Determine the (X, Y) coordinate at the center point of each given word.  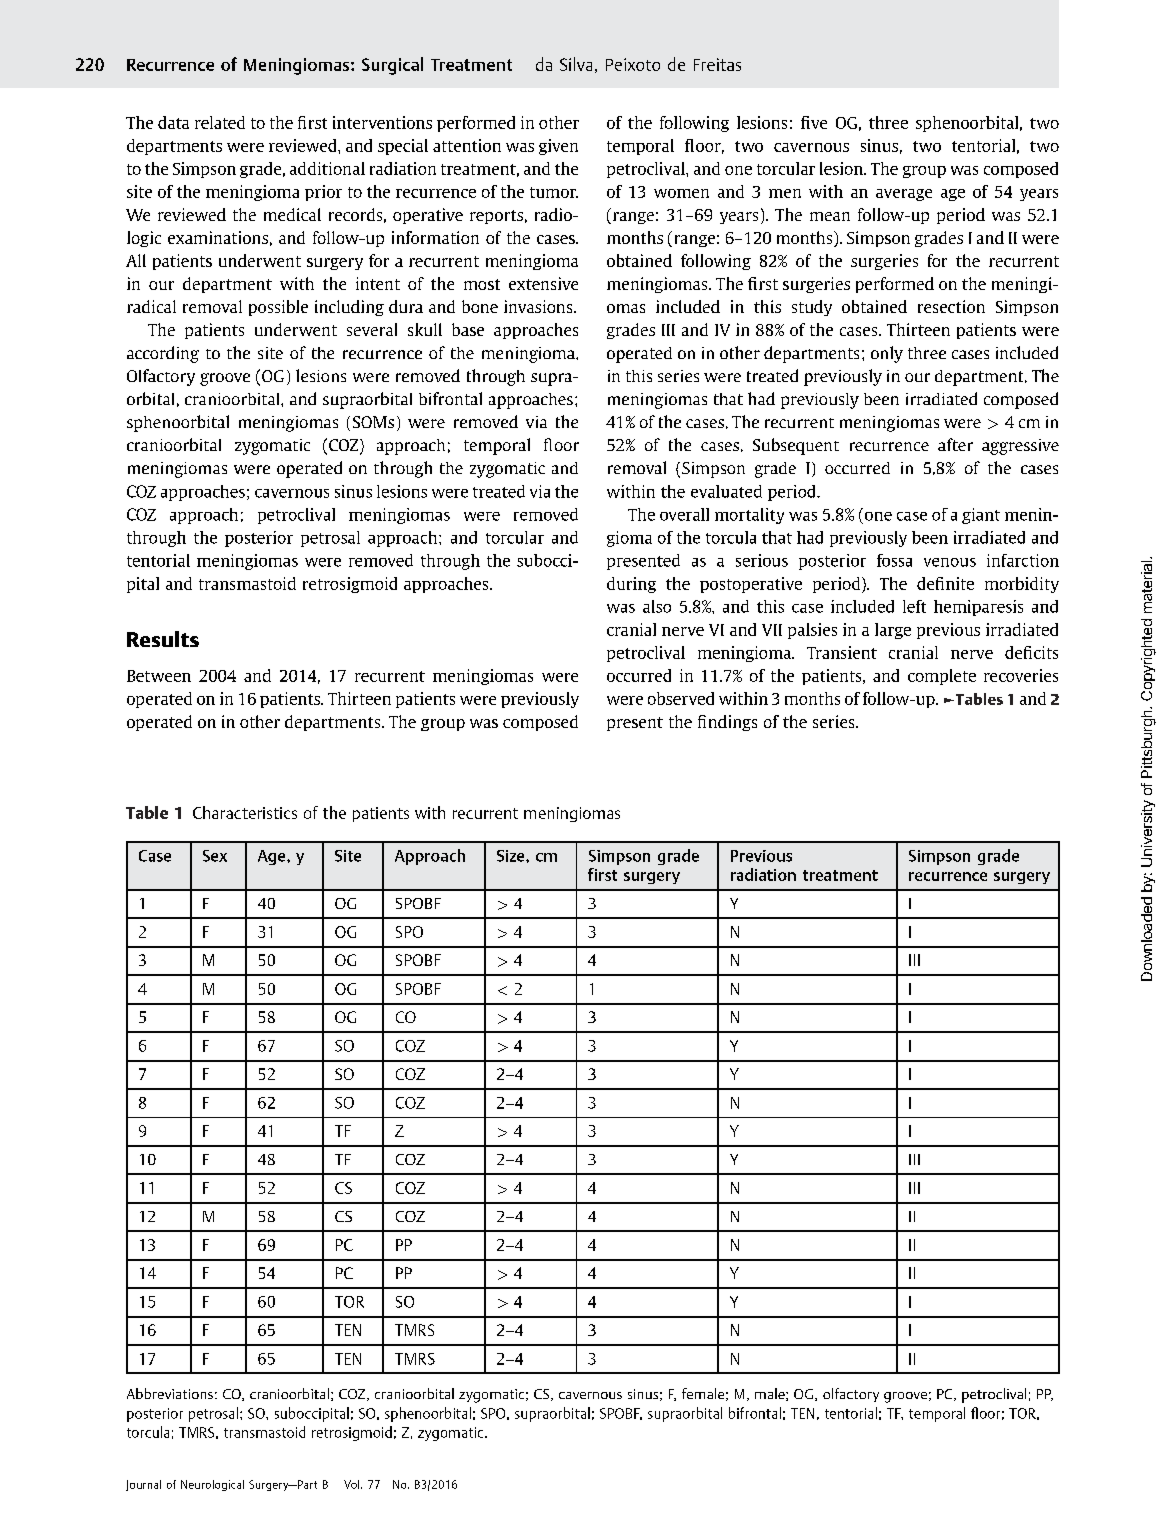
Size (512, 856)
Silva (576, 64)
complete (942, 677)
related (220, 122)
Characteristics (245, 812)
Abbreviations (170, 1393)
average (904, 195)
